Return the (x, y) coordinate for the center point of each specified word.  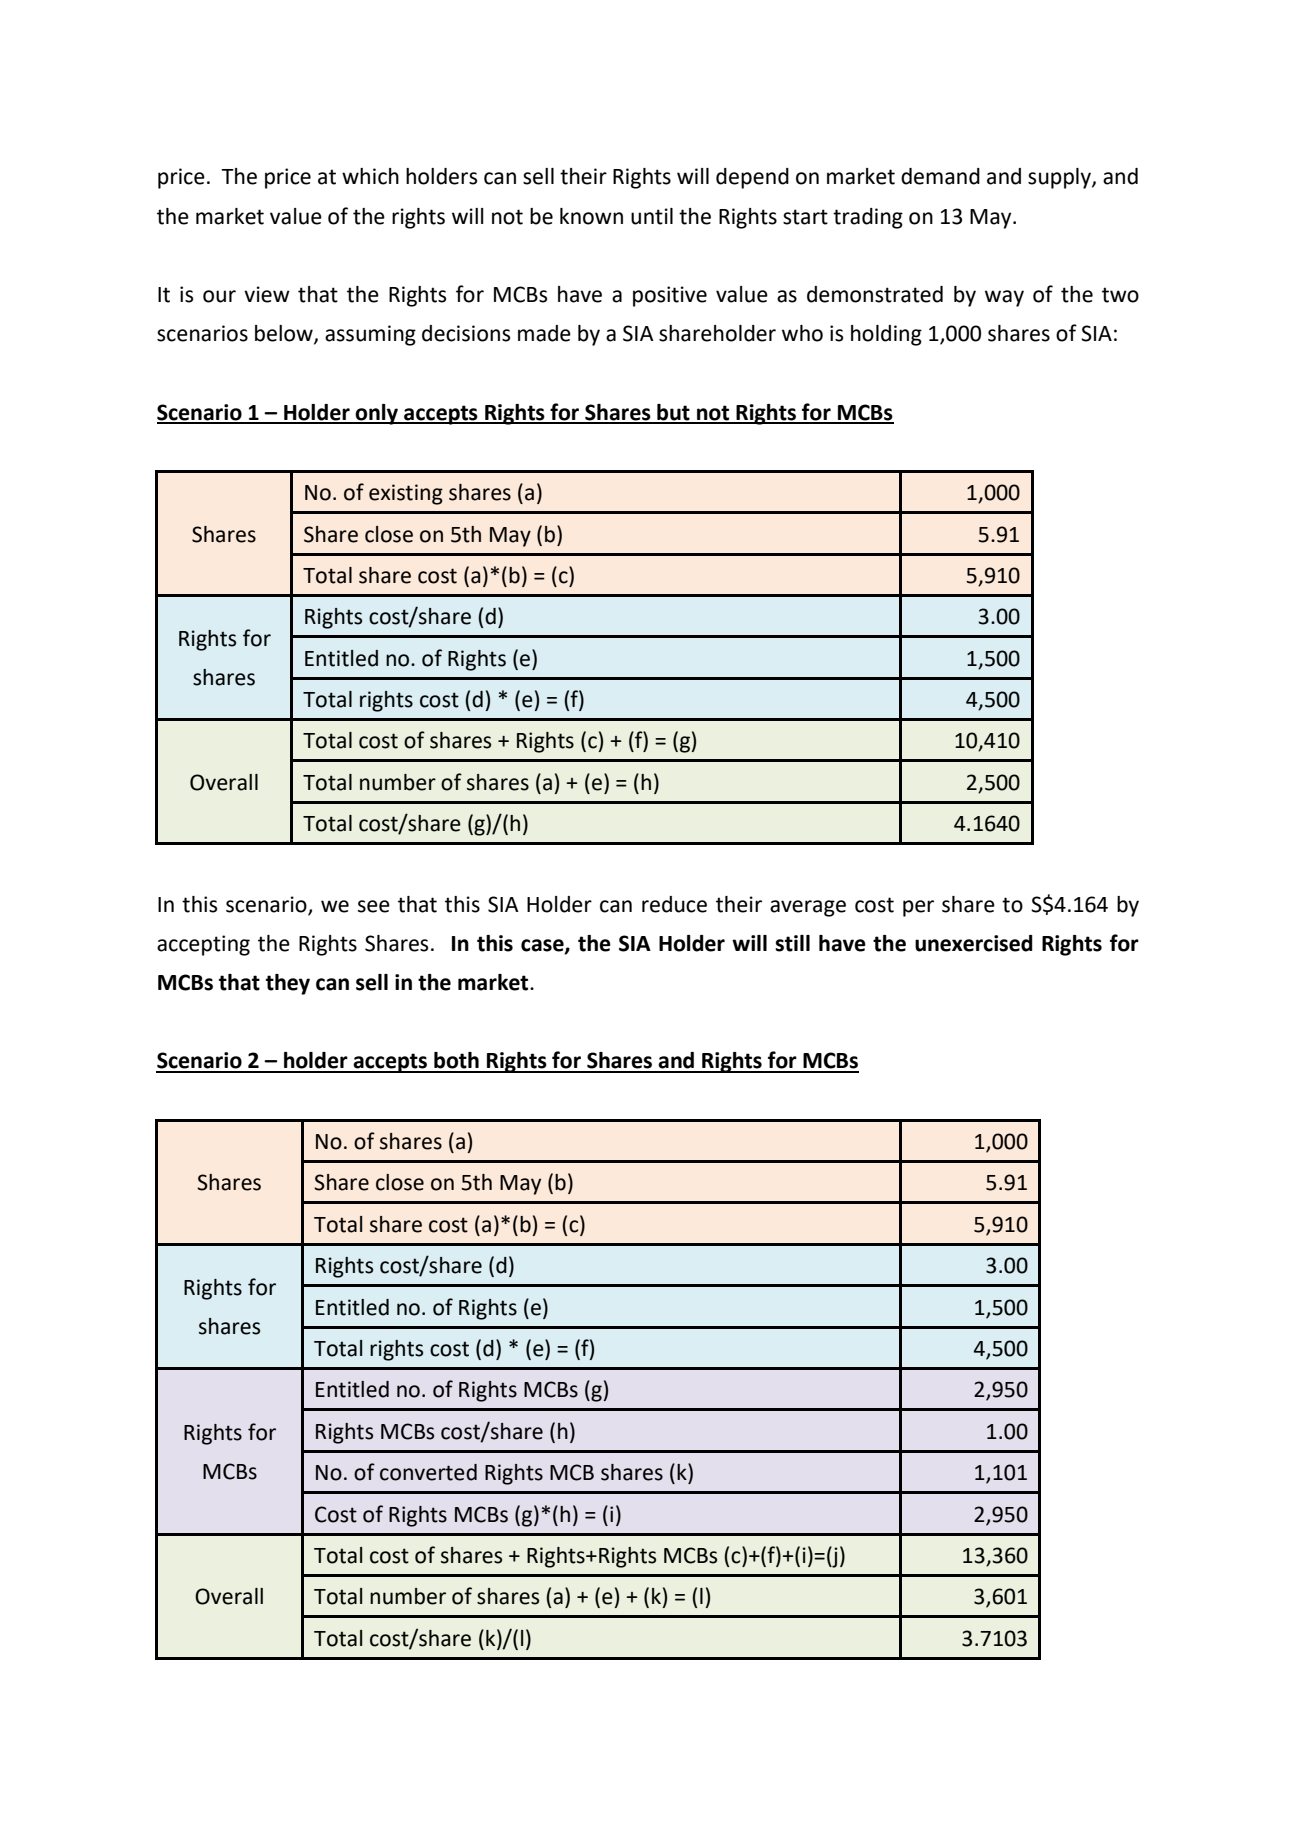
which (370, 176)
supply (1060, 178)
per (918, 908)
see (374, 906)
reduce (674, 904)
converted (428, 1472)
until (652, 216)
